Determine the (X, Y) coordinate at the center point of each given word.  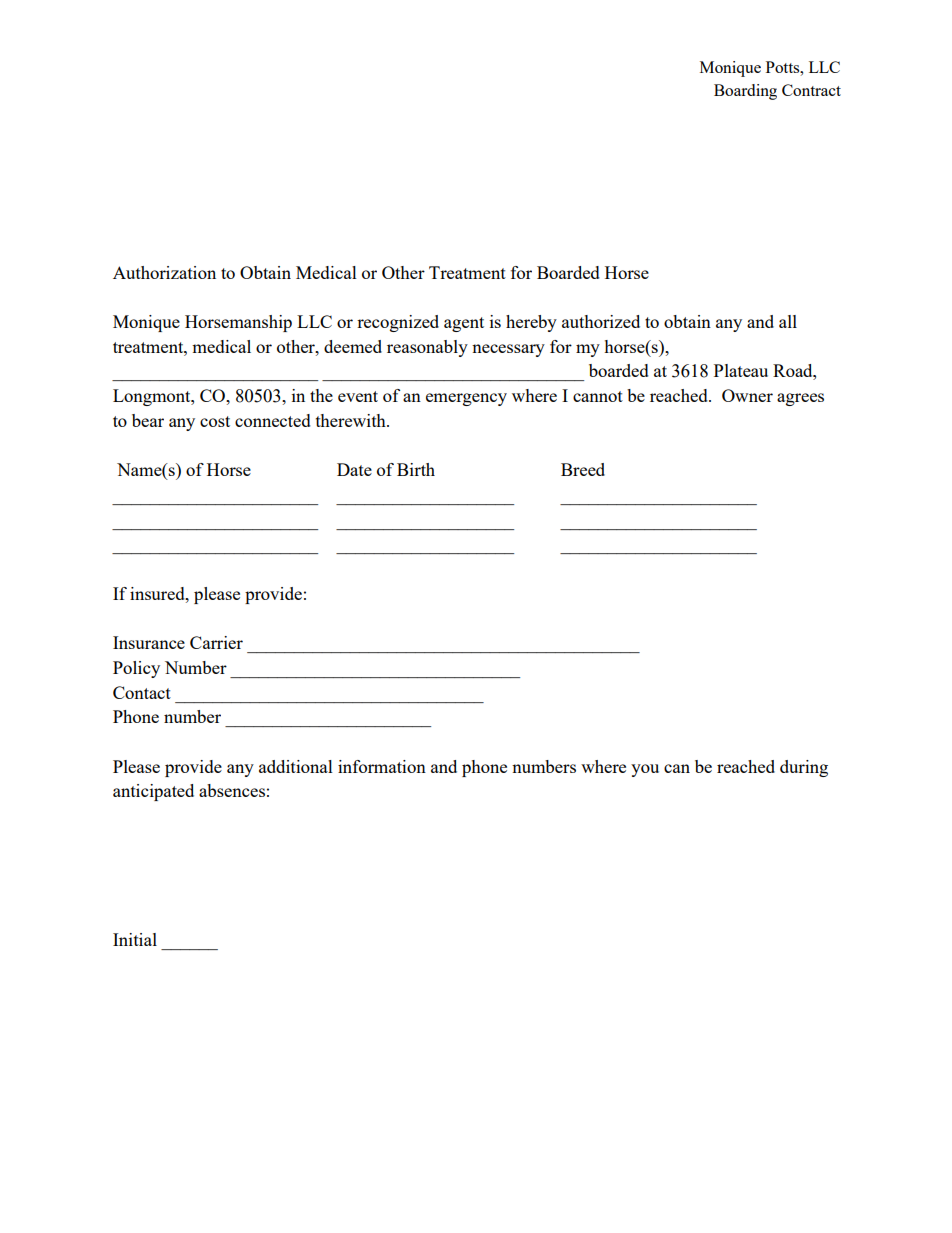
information (382, 766)
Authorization (164, 272)
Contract (811, 90)
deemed (353, 346)
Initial (135, 939)
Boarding (745, 92)
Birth (416, 469)
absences (232, 790)
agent (464, 324)
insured (158, 593)
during (804, 768)
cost (215, 421)
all (788, 321)
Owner (747, 395)
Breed (583, 469)
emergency (466, 399)
